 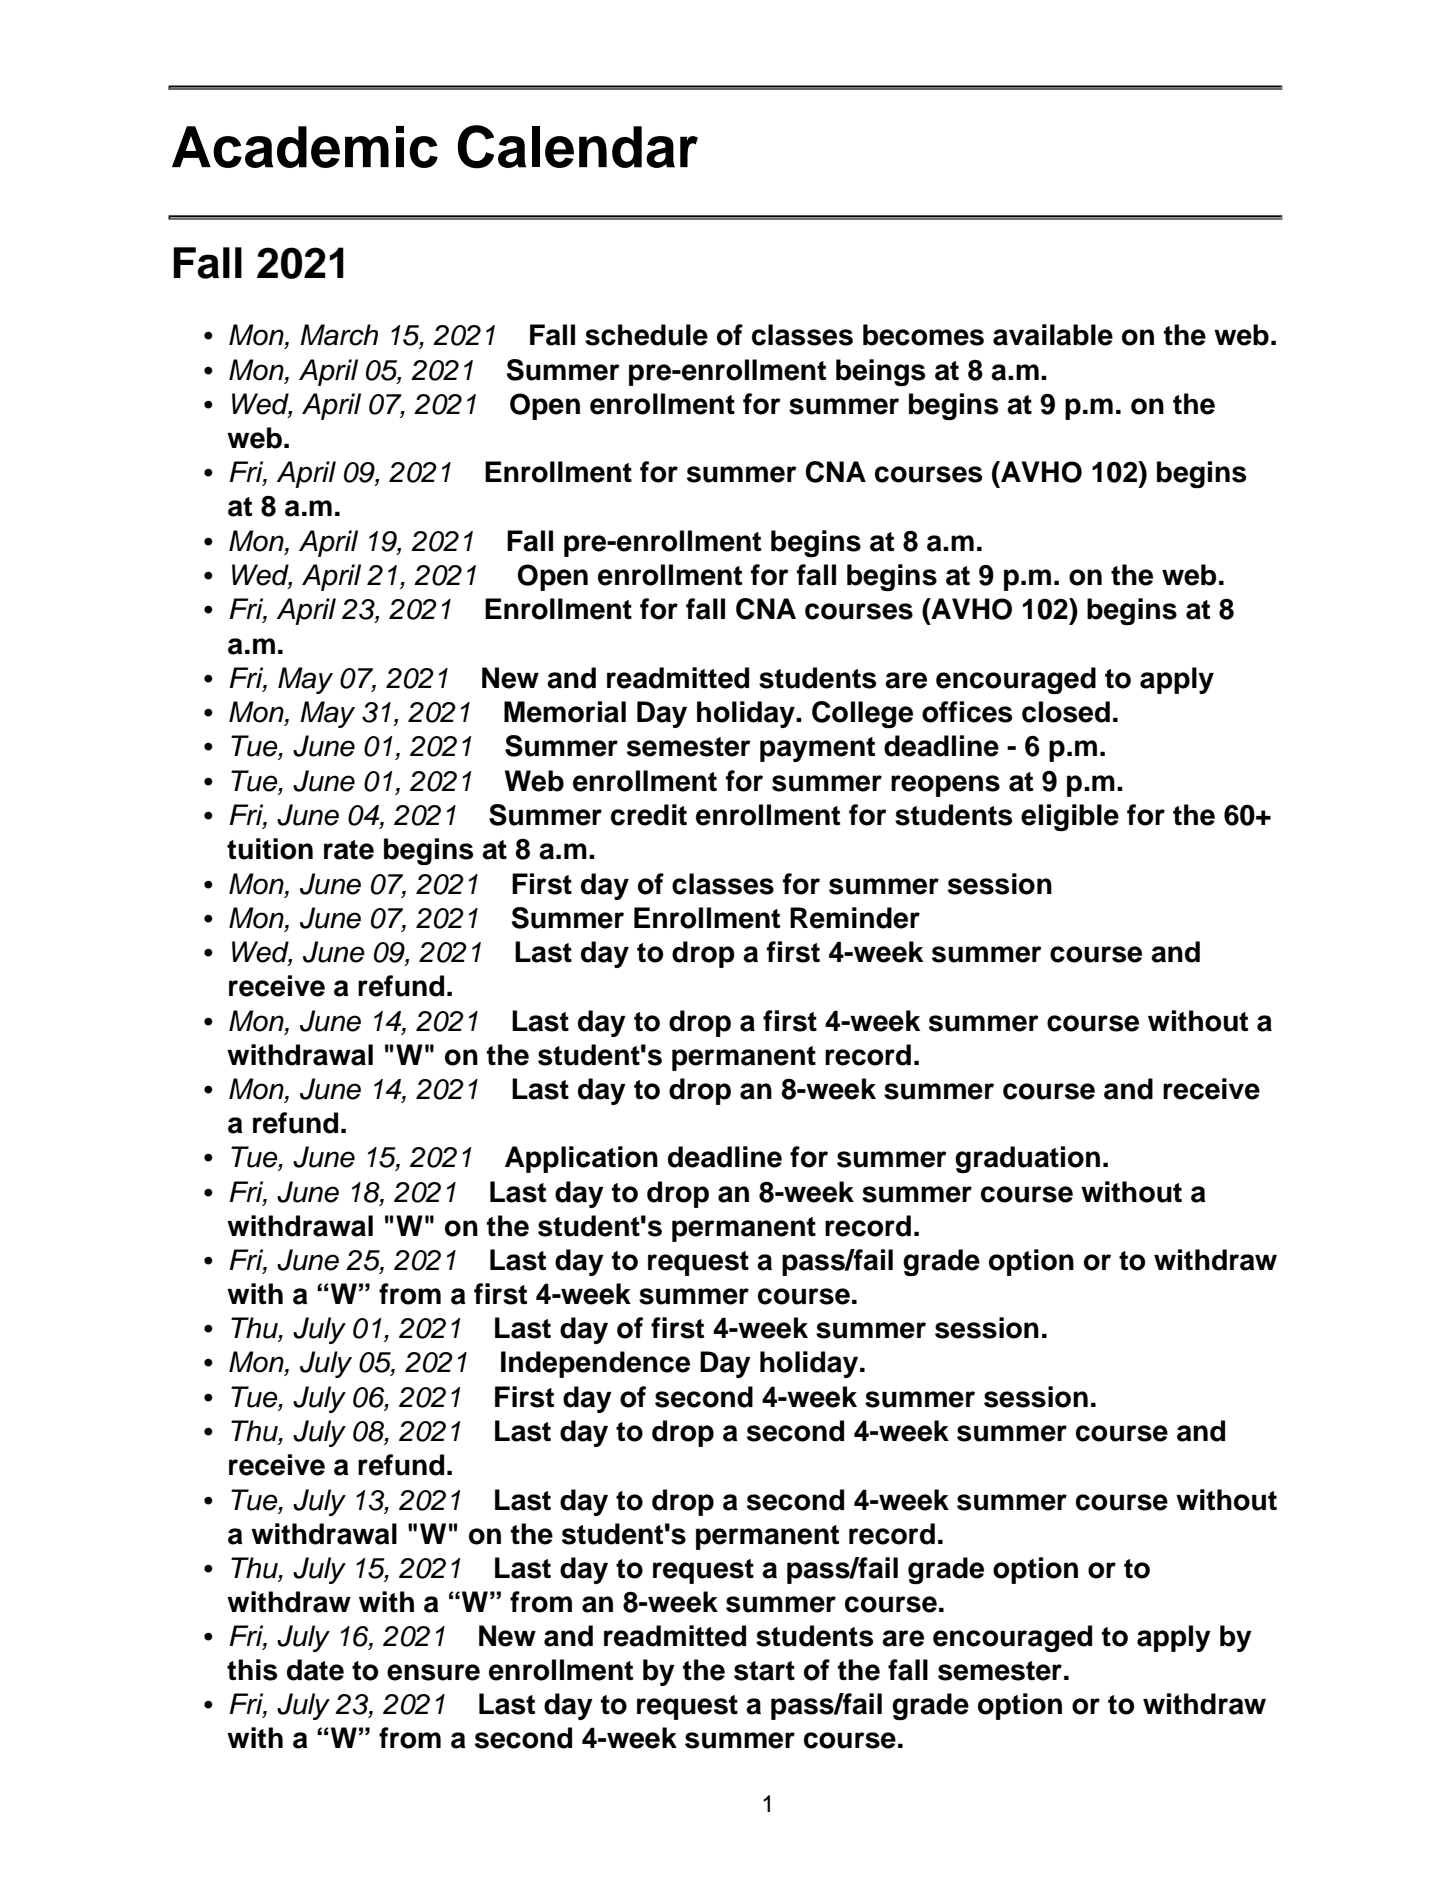 What do you see at coordinates (967, 712) in the document?
I see `offices` at bounding box center [967, 712].
